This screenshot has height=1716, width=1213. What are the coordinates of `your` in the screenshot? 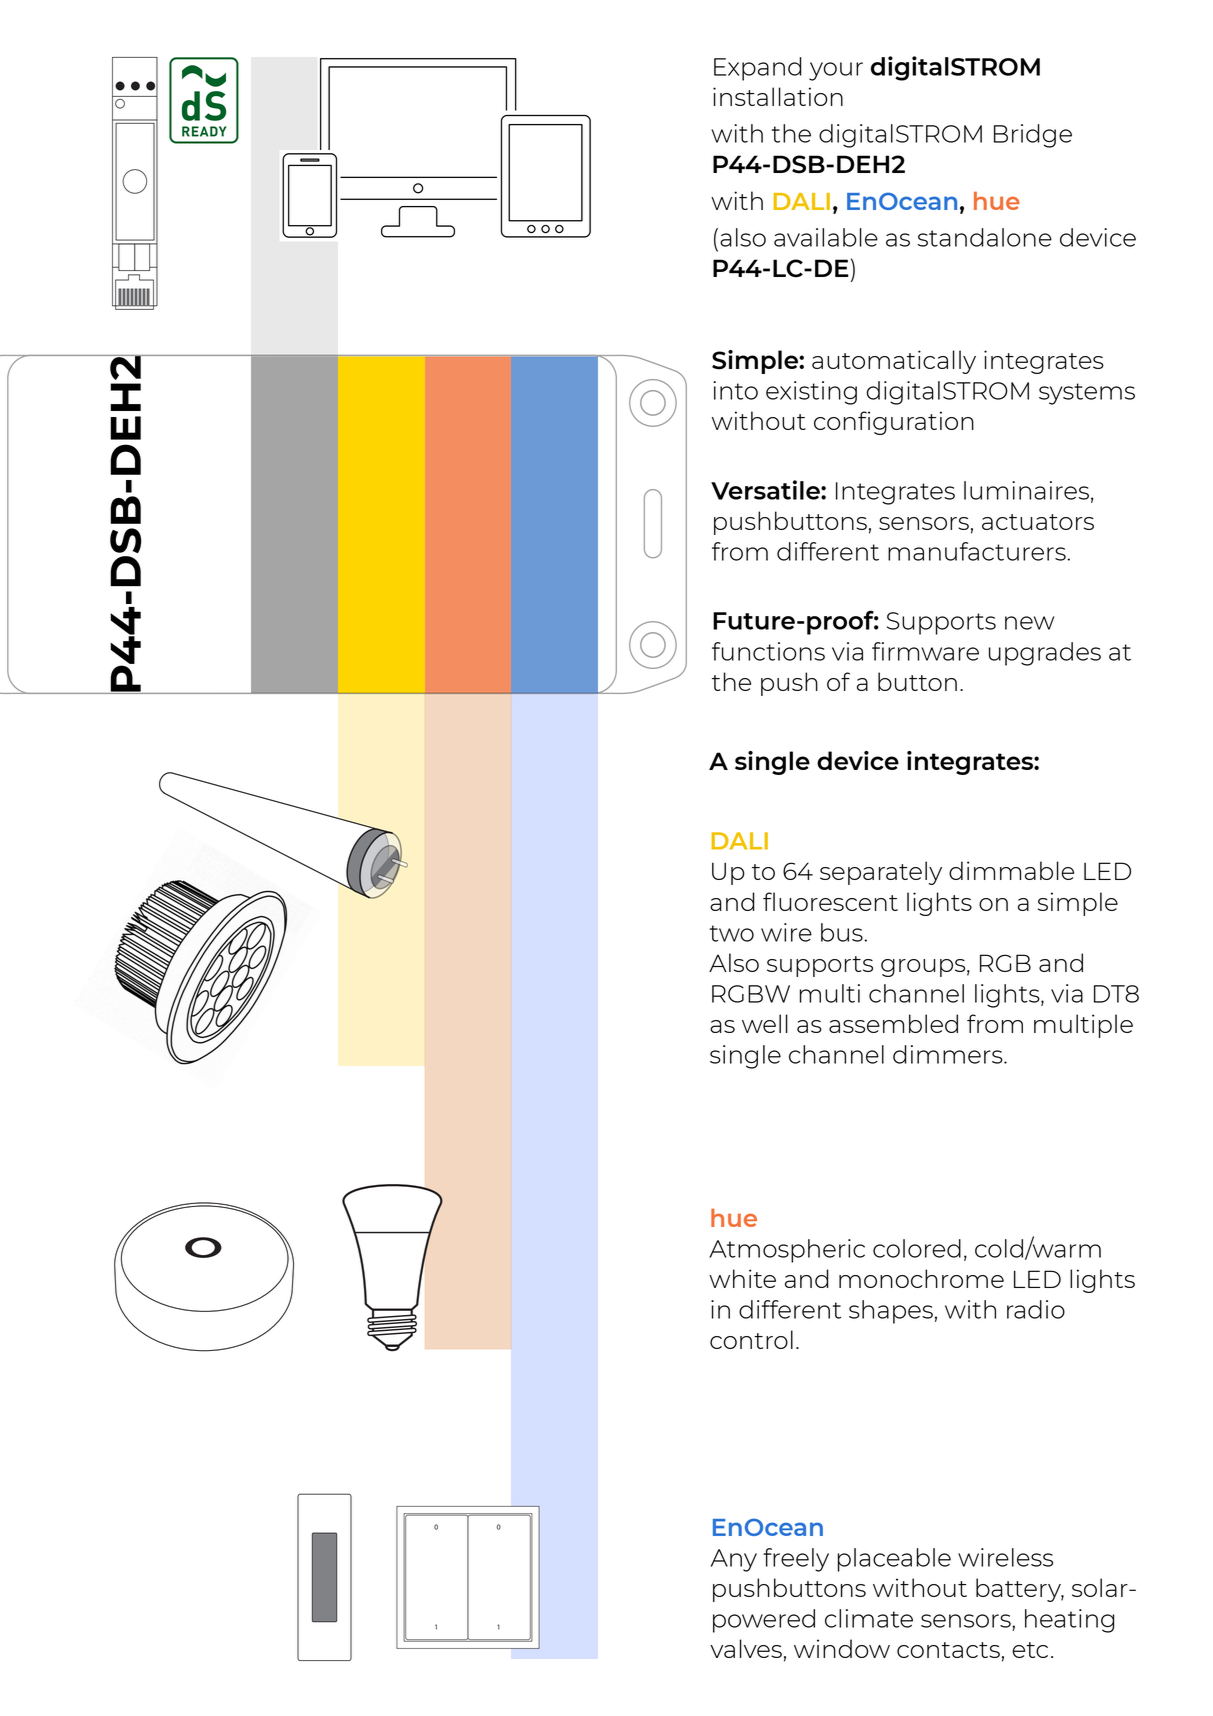 It's located at (836, 71).
